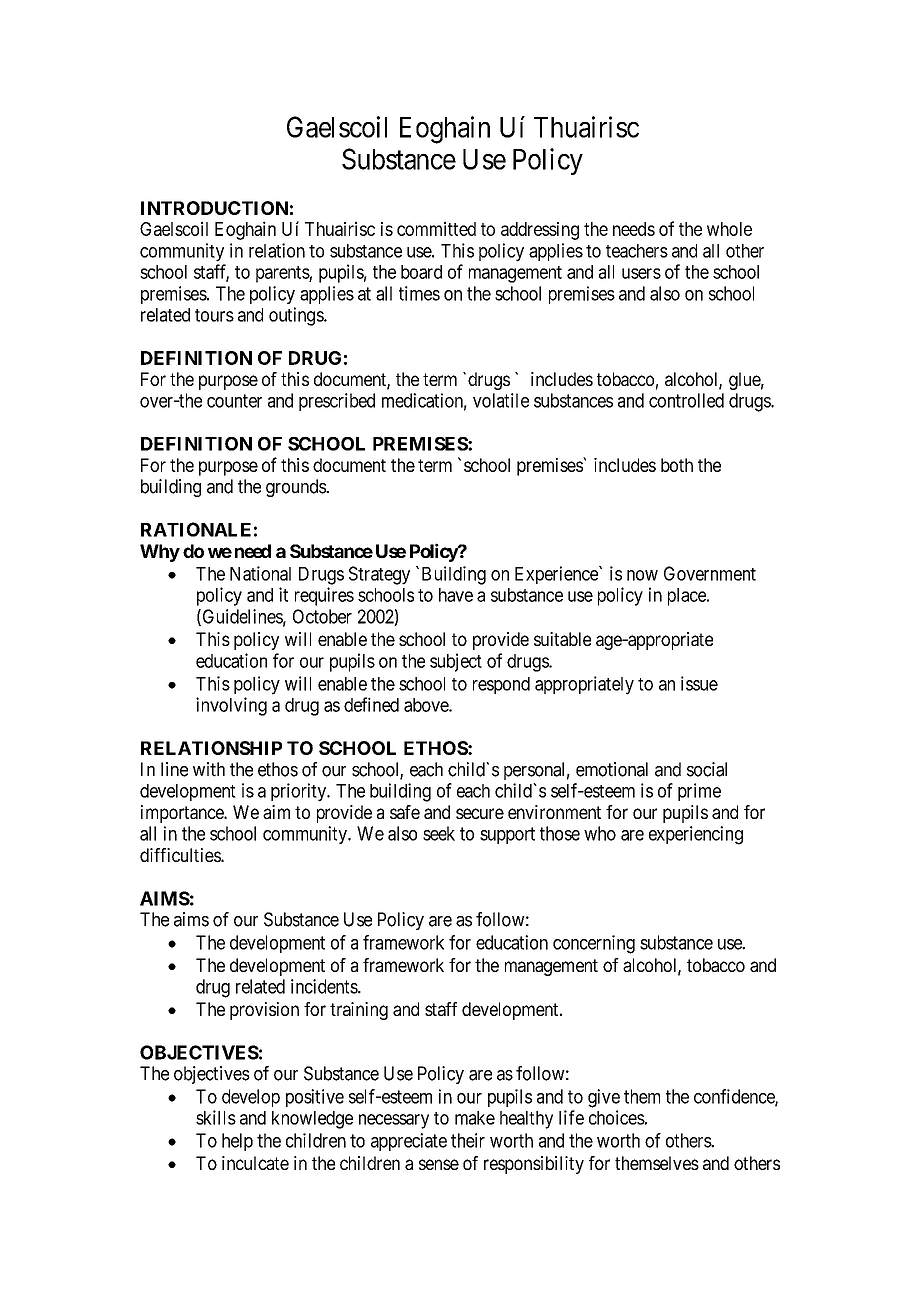 The height and width of the page is (1308, 924). I want to click on involving, so click(231, 706).
